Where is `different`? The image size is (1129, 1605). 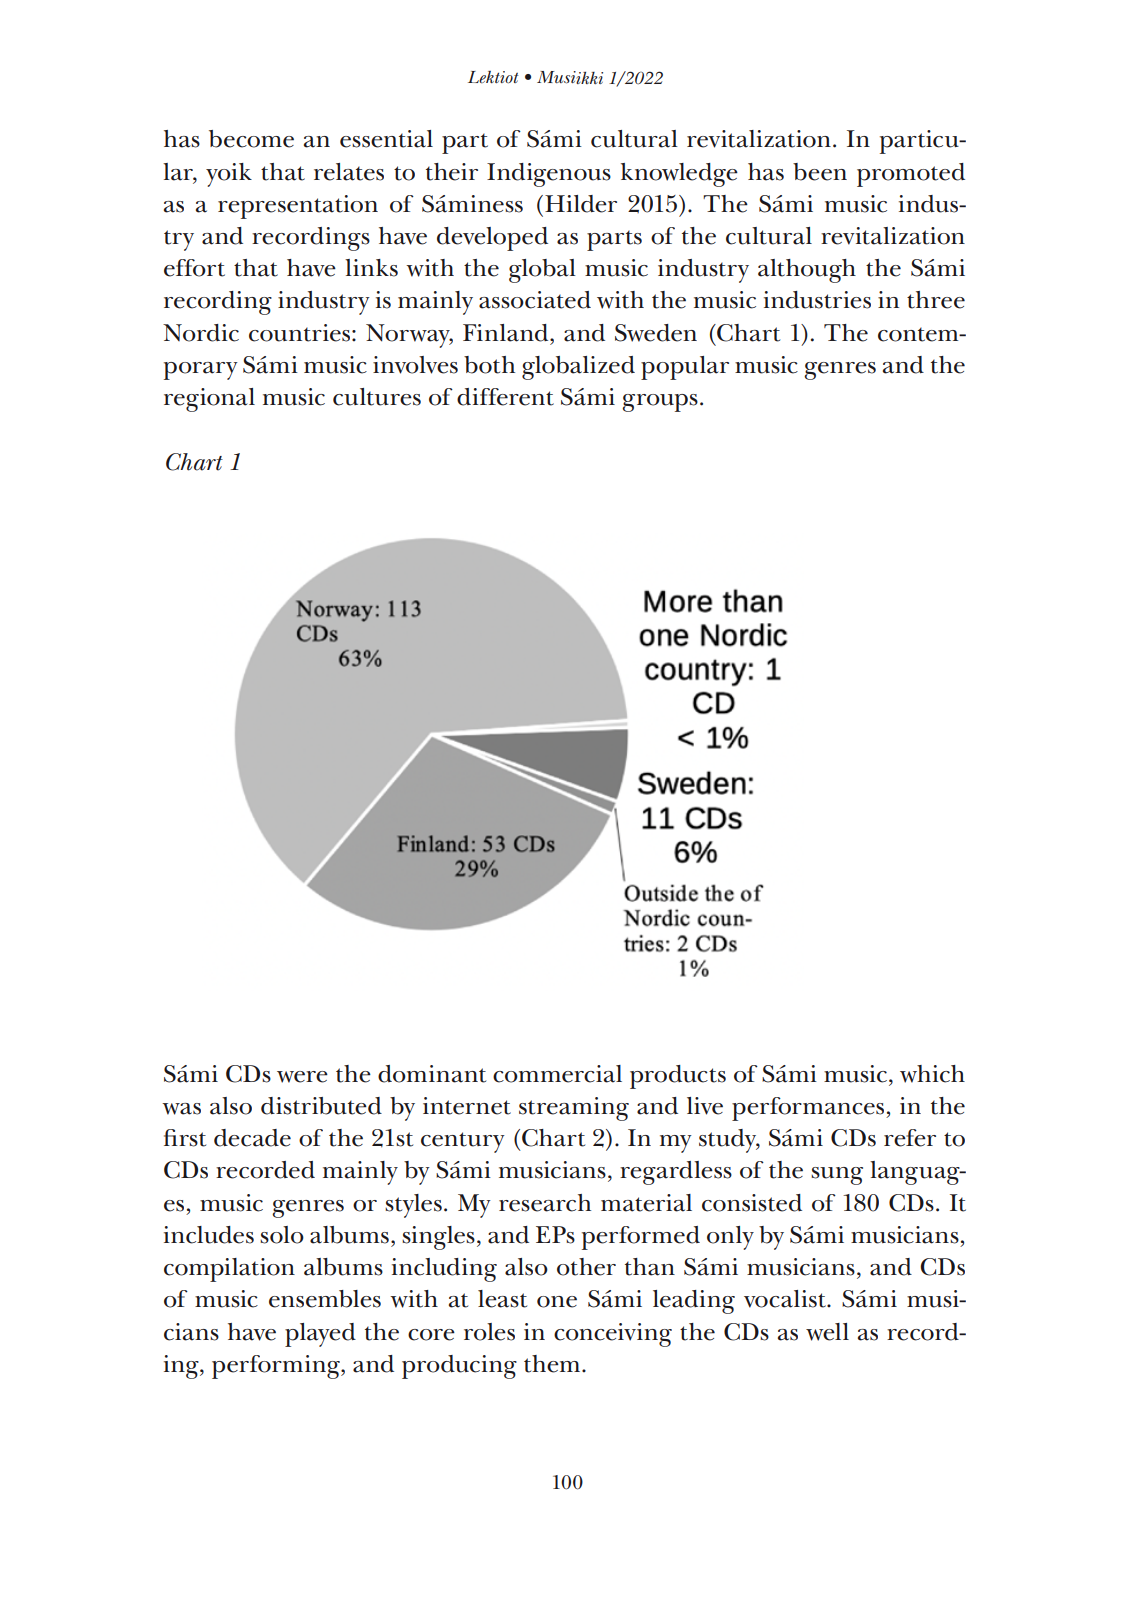 different is located at coordinates (505, 397).
